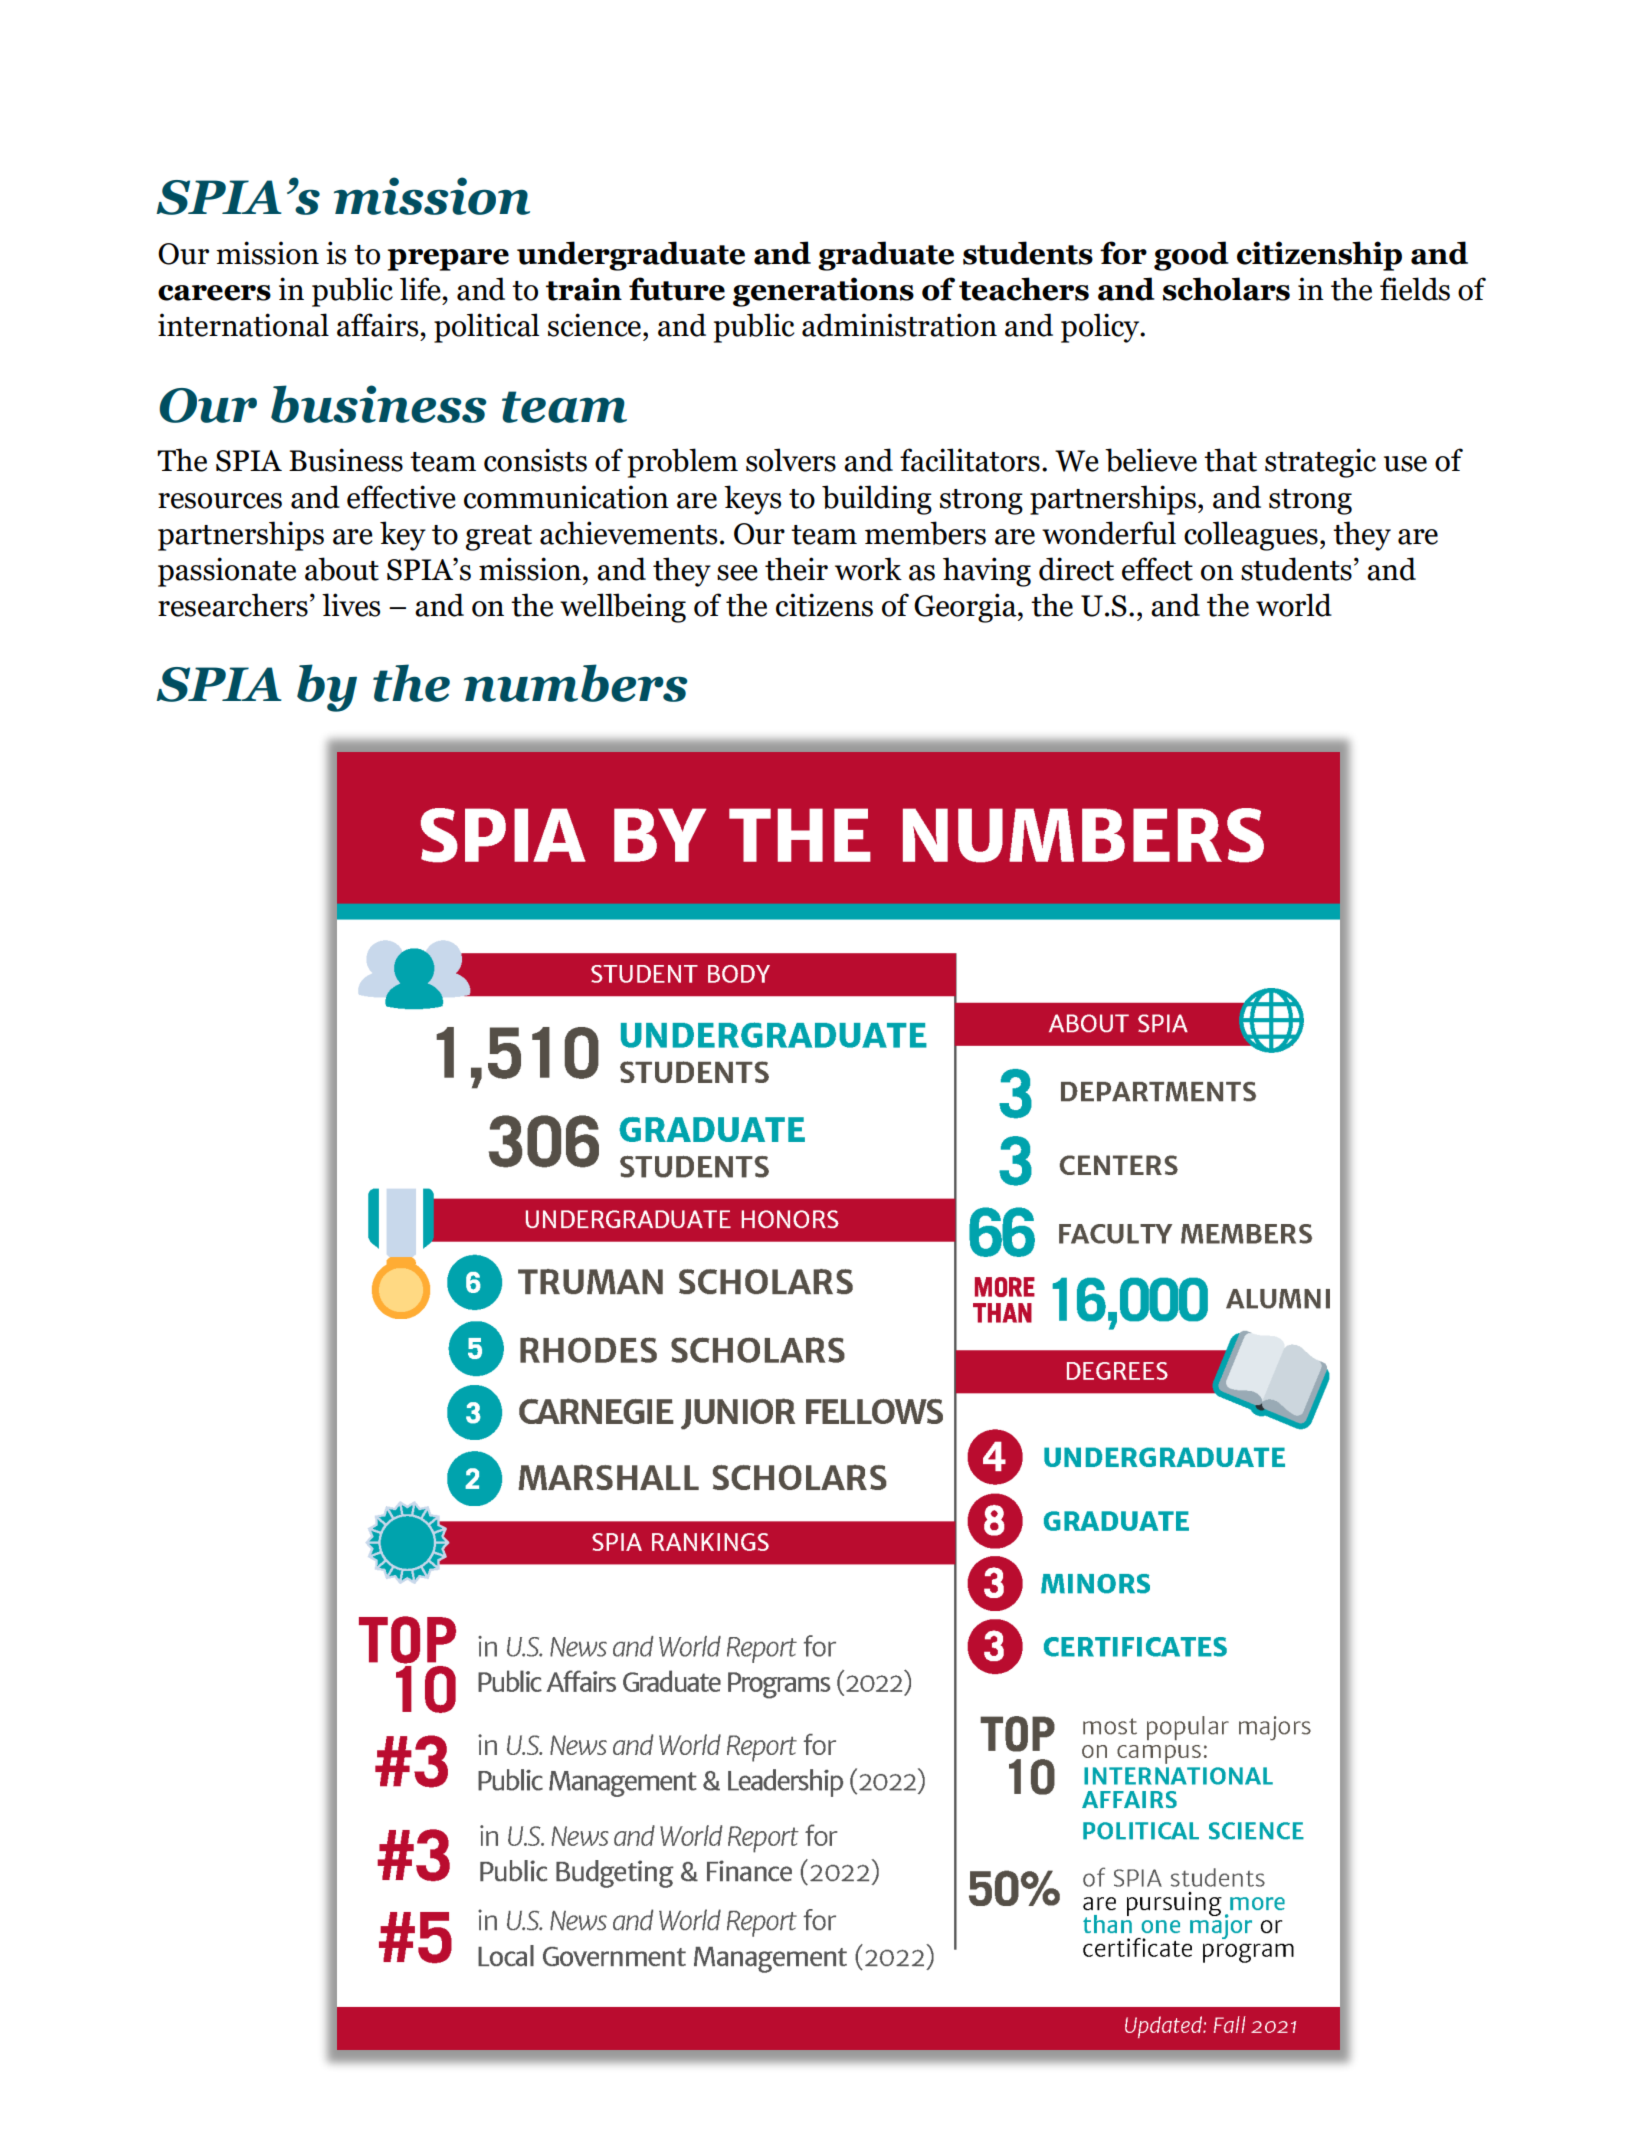  Describe the element at coordinates (823, 292) in the document. I see `generations` at that location.
